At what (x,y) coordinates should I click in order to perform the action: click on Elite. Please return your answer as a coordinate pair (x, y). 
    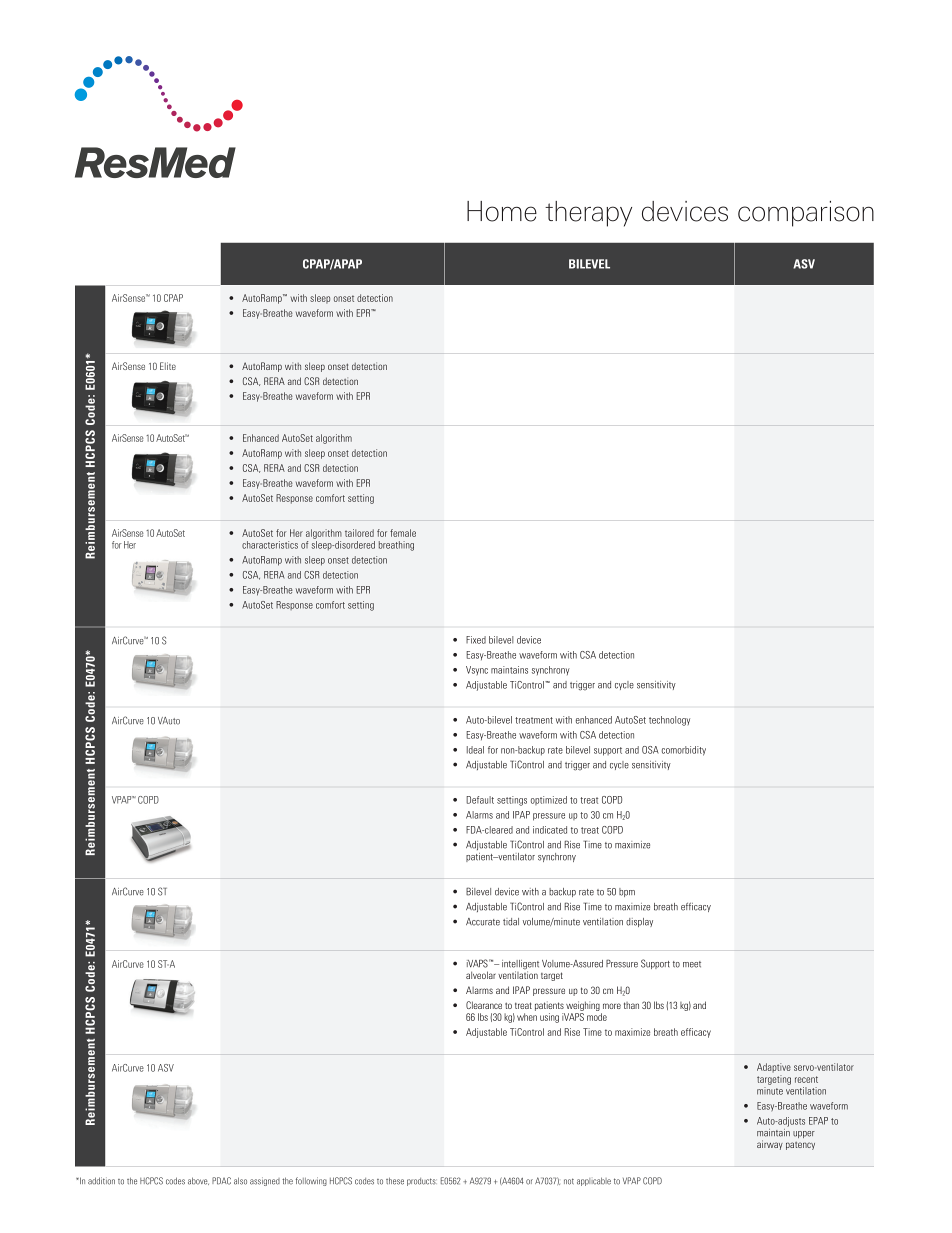
    Looking at the image, I should click on (168, 366).
